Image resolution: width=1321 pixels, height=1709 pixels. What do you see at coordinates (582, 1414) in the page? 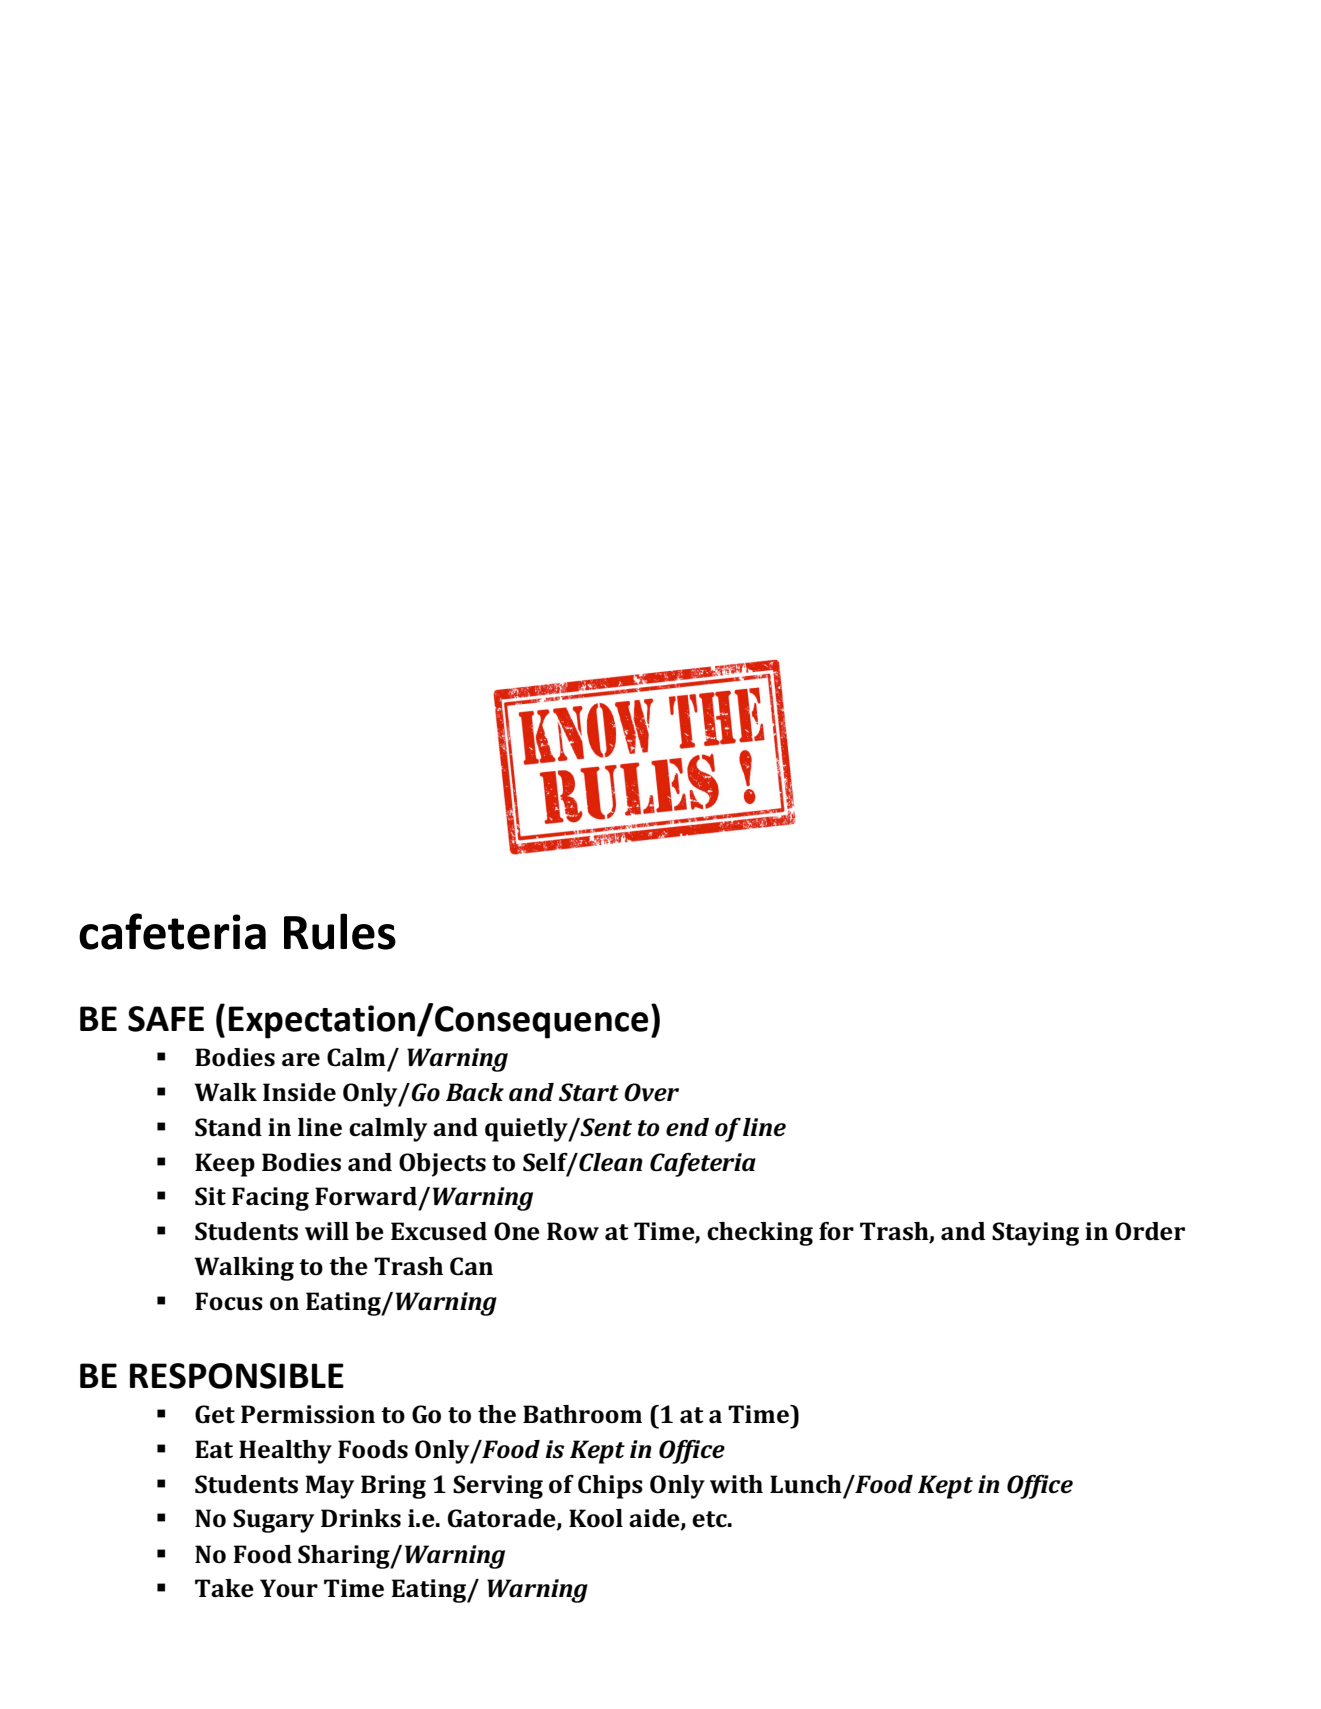
I see `Bathroom` at bounding box center [582, 1414].
